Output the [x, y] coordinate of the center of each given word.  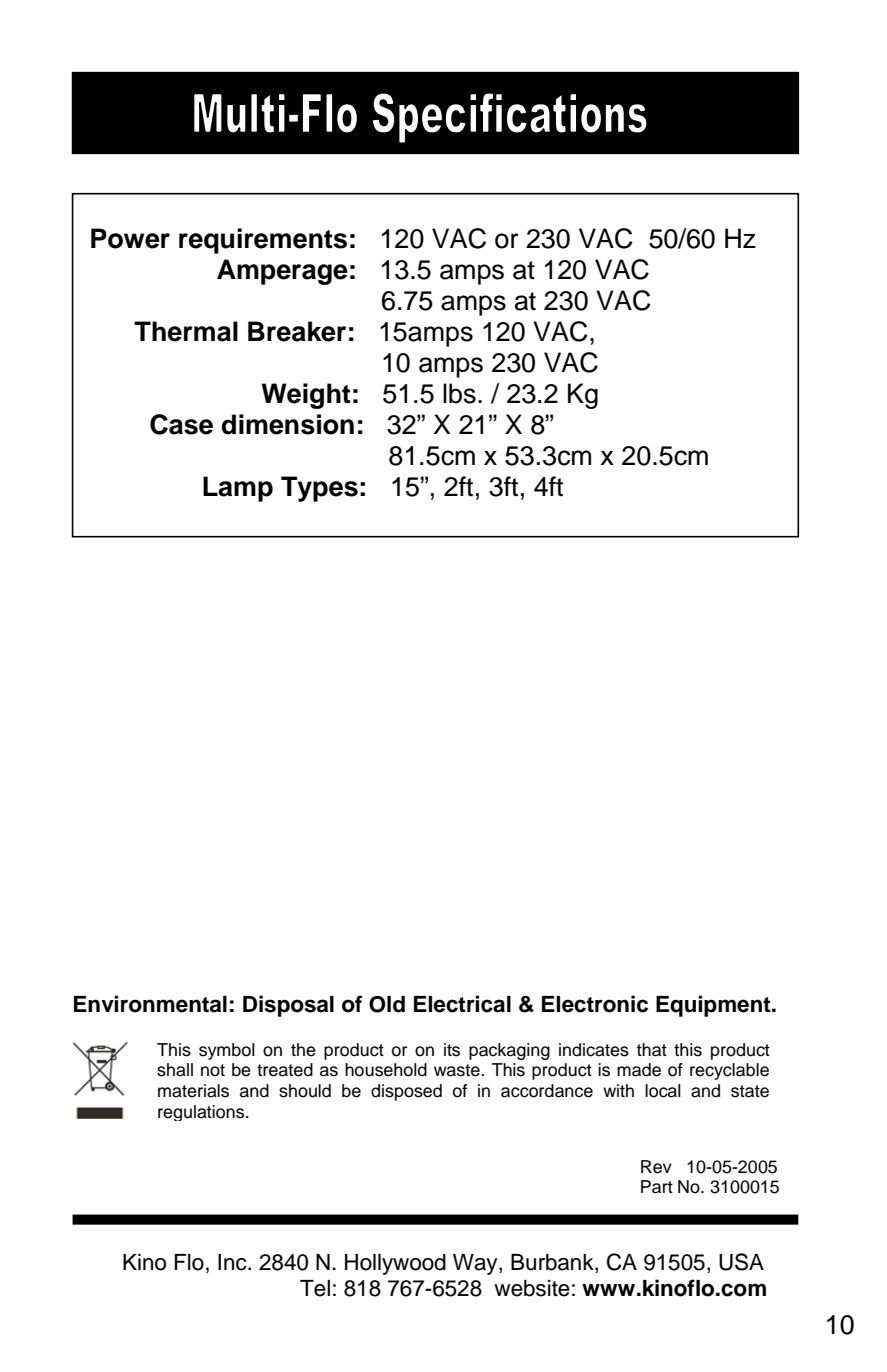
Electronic [595, 1004]
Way [476, 1264]
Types [319, 489]
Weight [306, 396]
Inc [233, 1262]
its [452, 1050]
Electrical [462, 1004]
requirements [263, 241]
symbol [227, 1051]
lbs [459, 393]
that [651, 1050]
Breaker [297, 331]
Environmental [150, 1004]
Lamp [238, 489]
